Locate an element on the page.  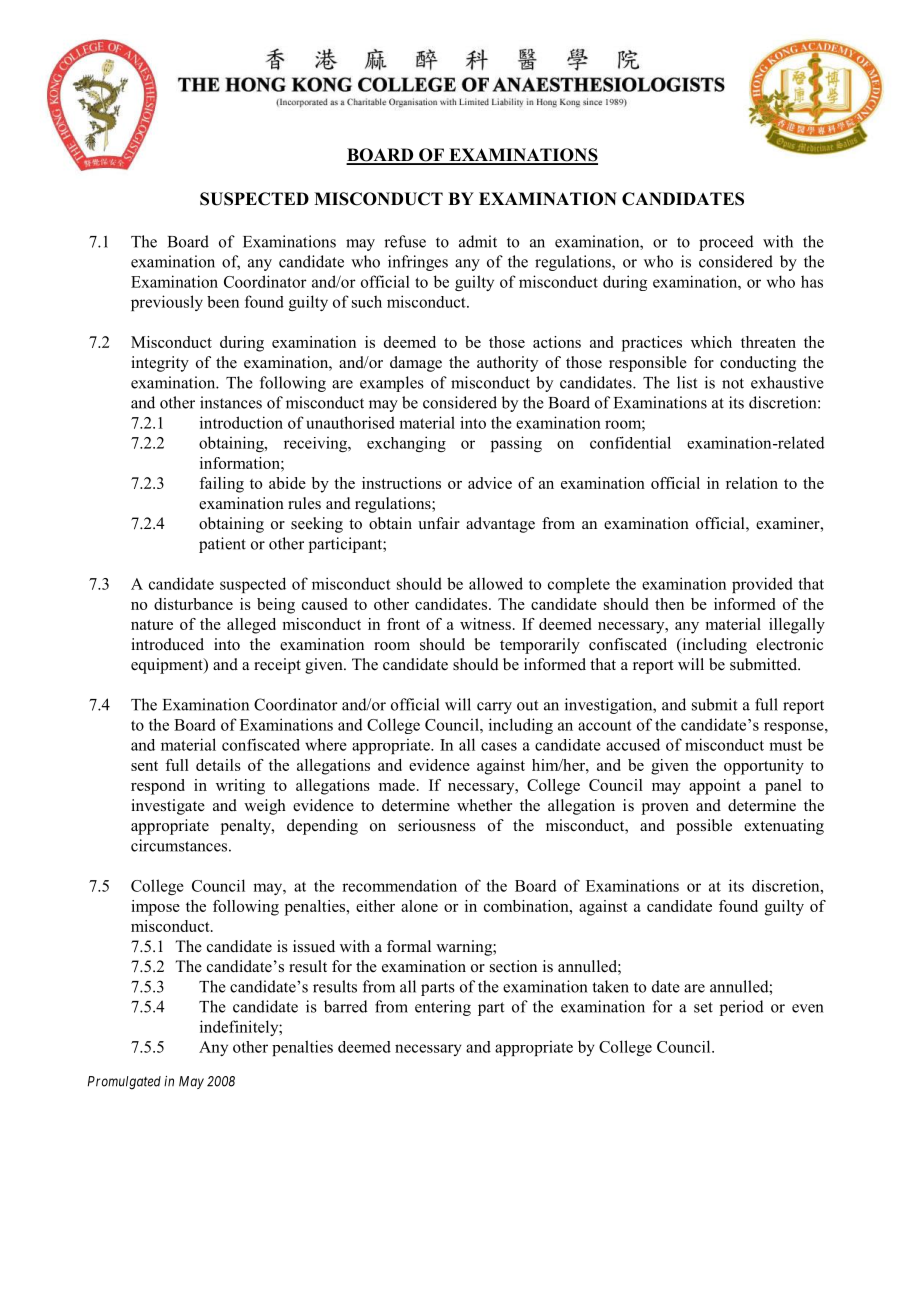
entering is located at coordinates (443, 1008).
